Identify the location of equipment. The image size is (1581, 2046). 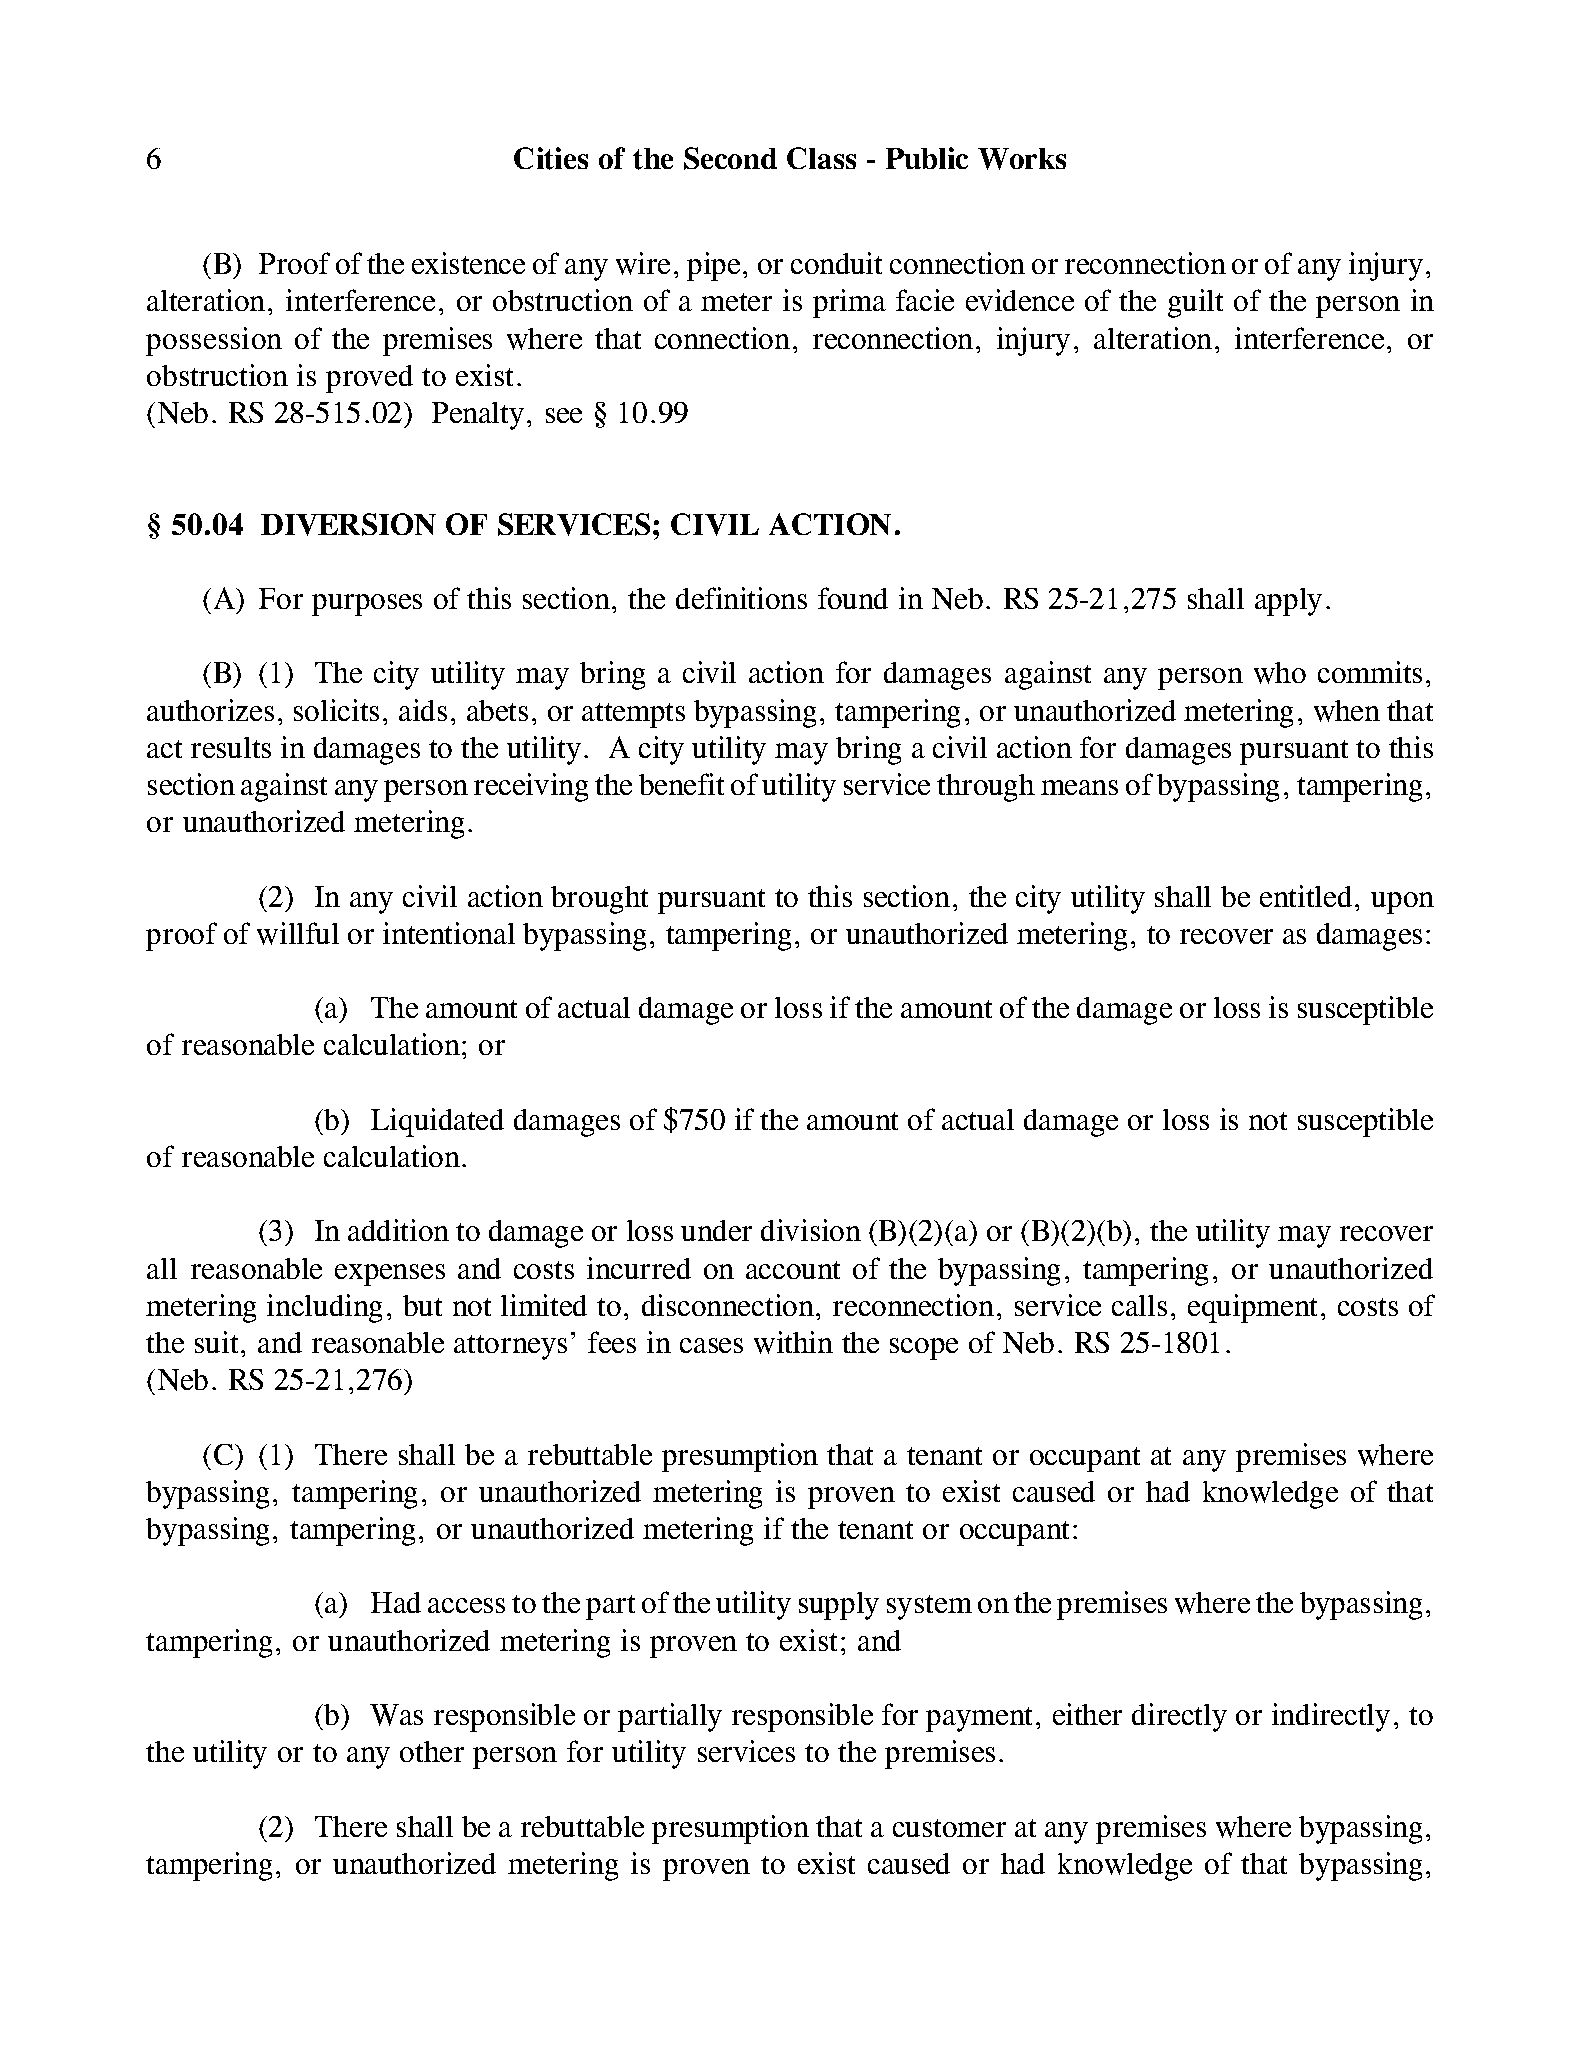
(1252, 1308).
